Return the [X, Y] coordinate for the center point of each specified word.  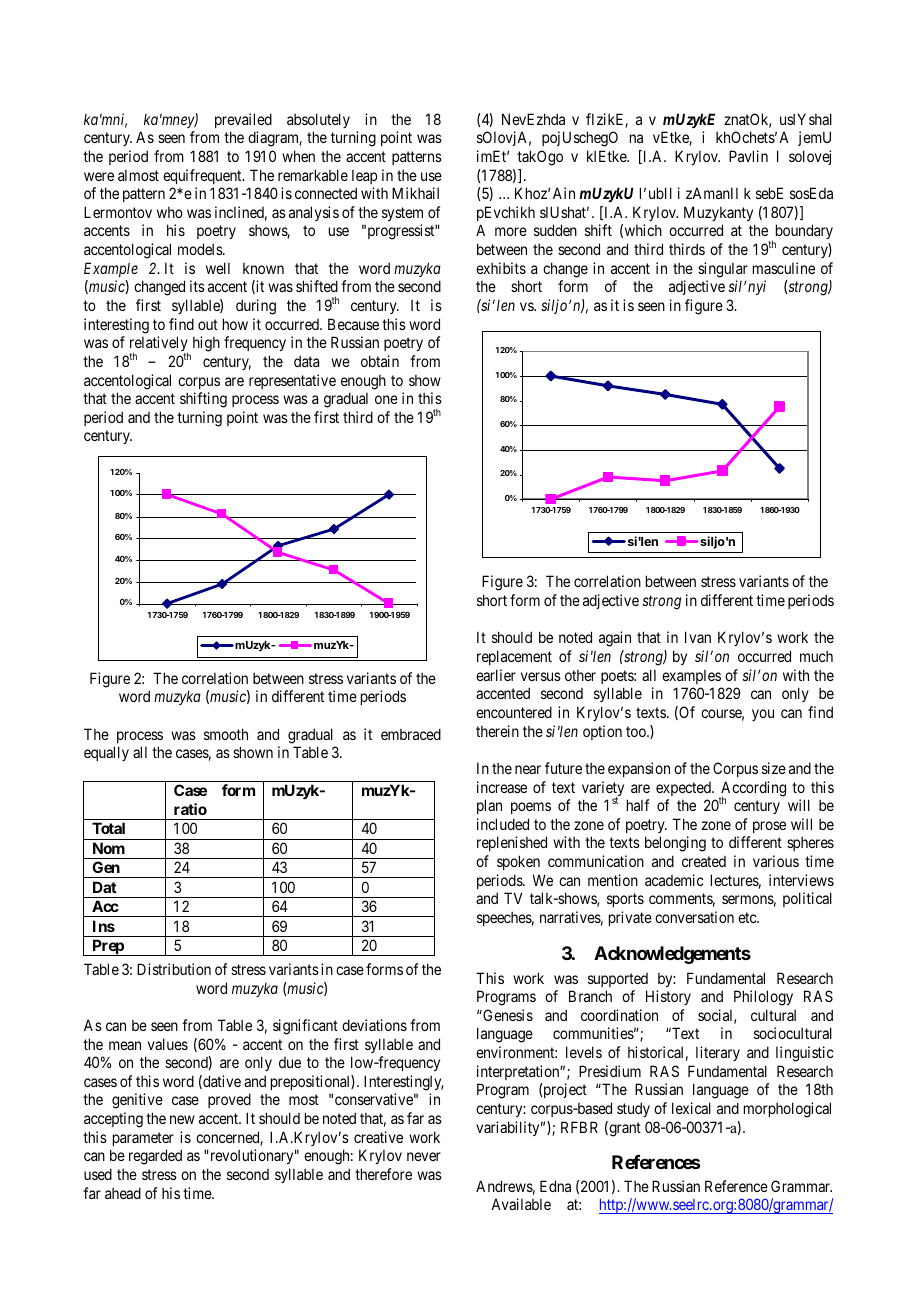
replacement [514, 657]
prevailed [243, 120]
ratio [190, 809]
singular [723, 270]
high [206, 344]
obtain [380, 361]
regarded [155, 1157]
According [752, 790]
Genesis [507, 1015]
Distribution [174, 969]
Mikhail [415, 193]
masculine [784, 268]
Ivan [698, 637]
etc [748, 917]
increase [502, 787]
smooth [226, 734]
